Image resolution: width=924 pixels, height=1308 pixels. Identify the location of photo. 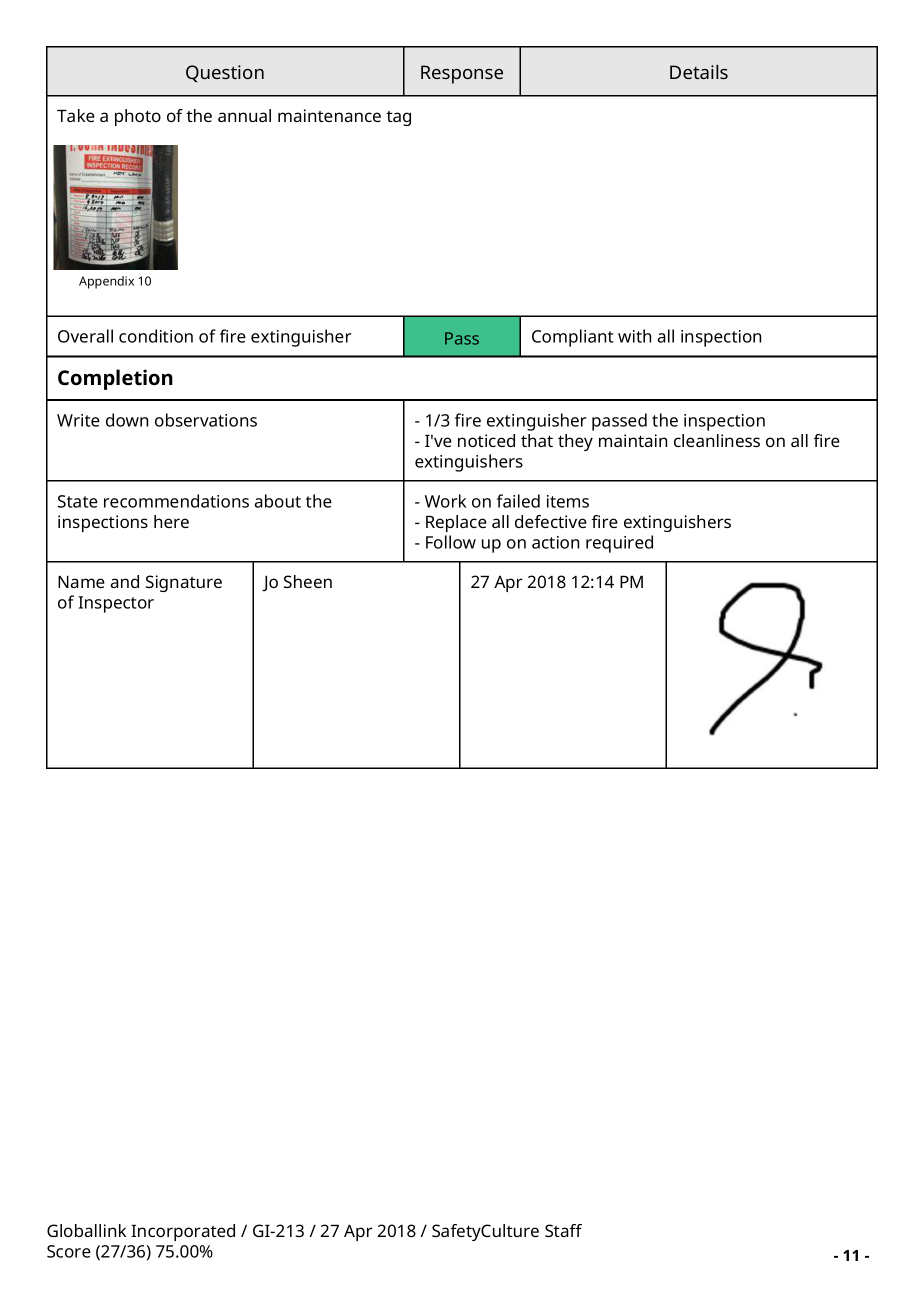
(138, 117).
